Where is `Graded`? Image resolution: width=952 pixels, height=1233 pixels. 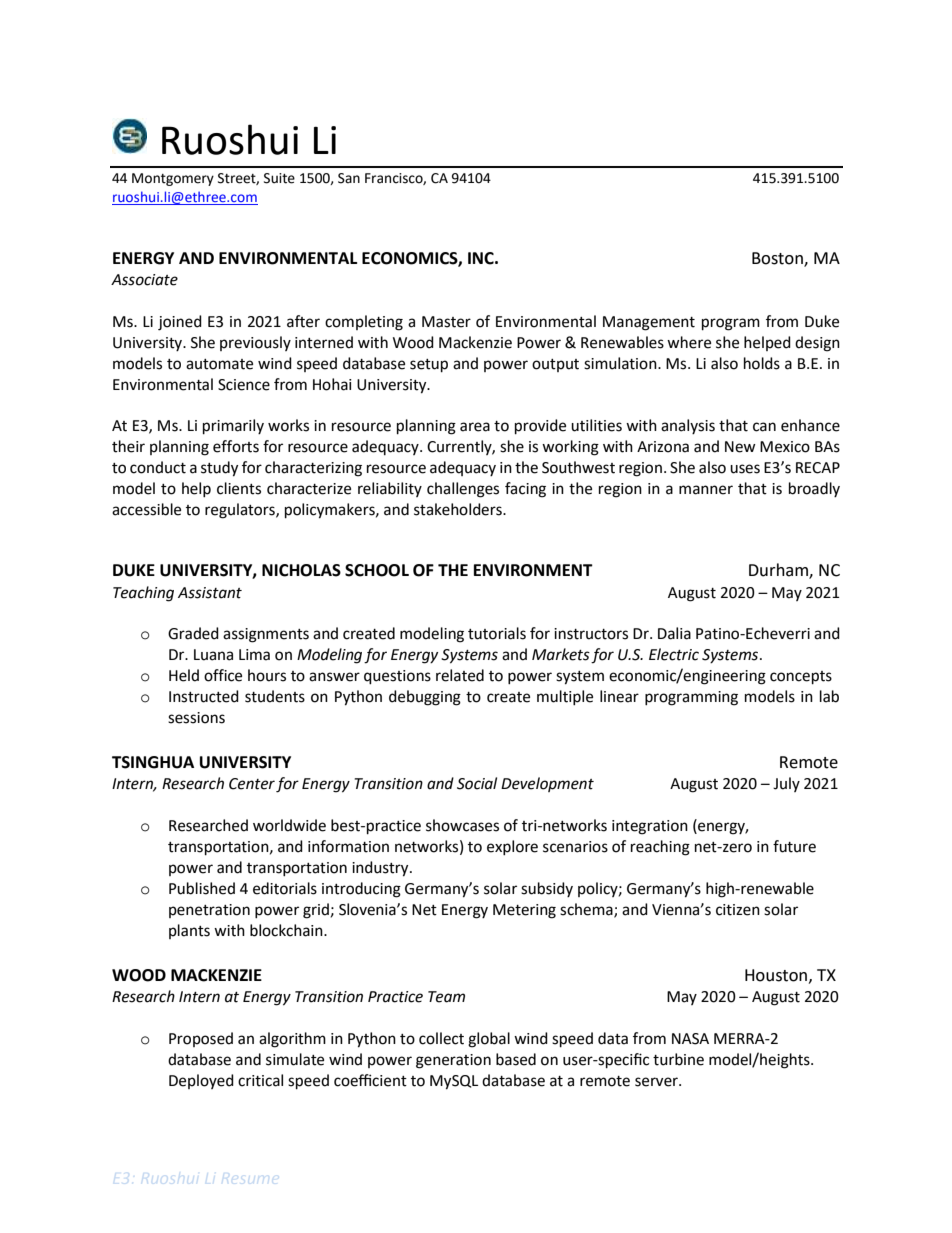
Graded is located at coordinates (193, 633).
